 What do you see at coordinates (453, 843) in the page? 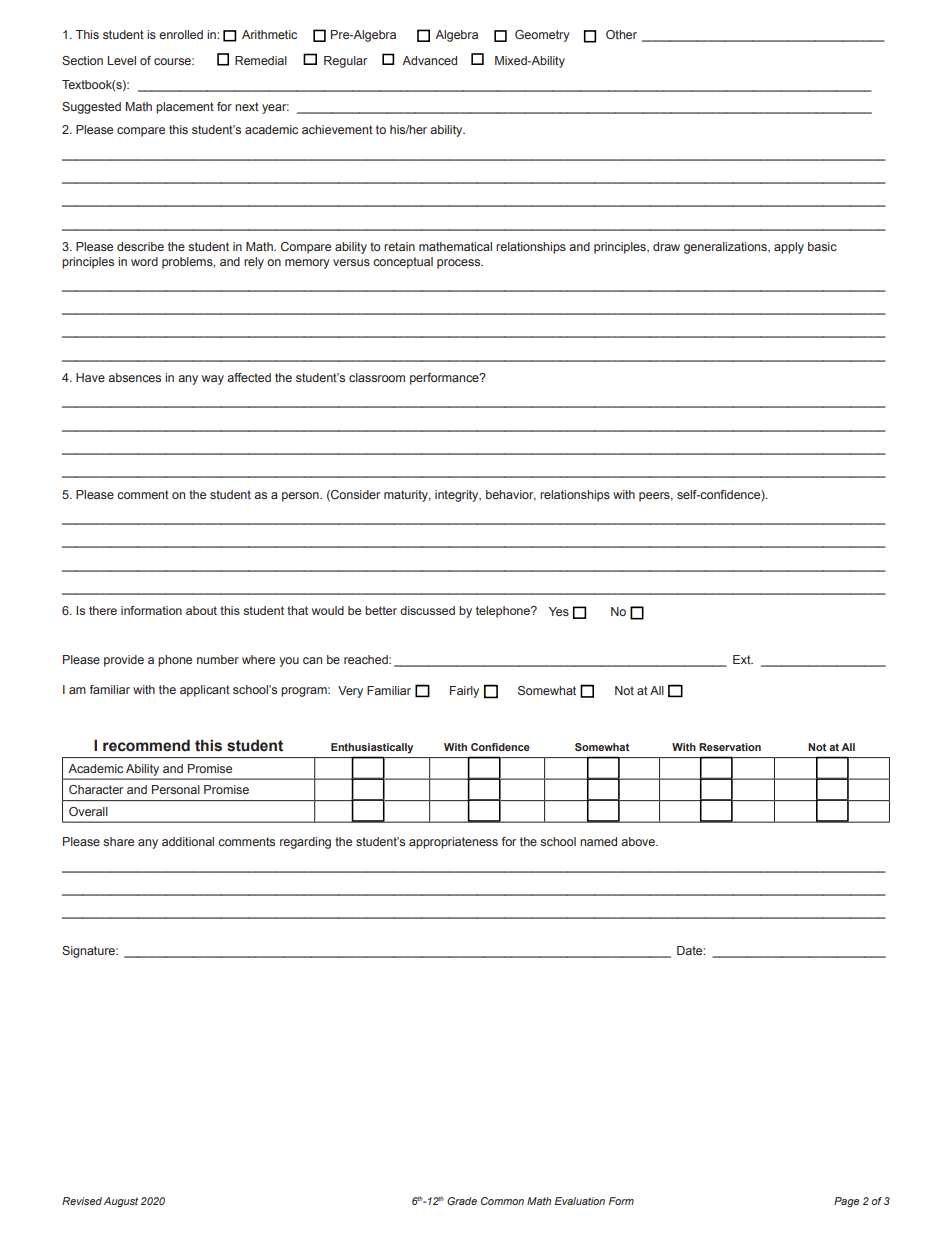
I see `appropriateness` at bounding box center [453, 843].
